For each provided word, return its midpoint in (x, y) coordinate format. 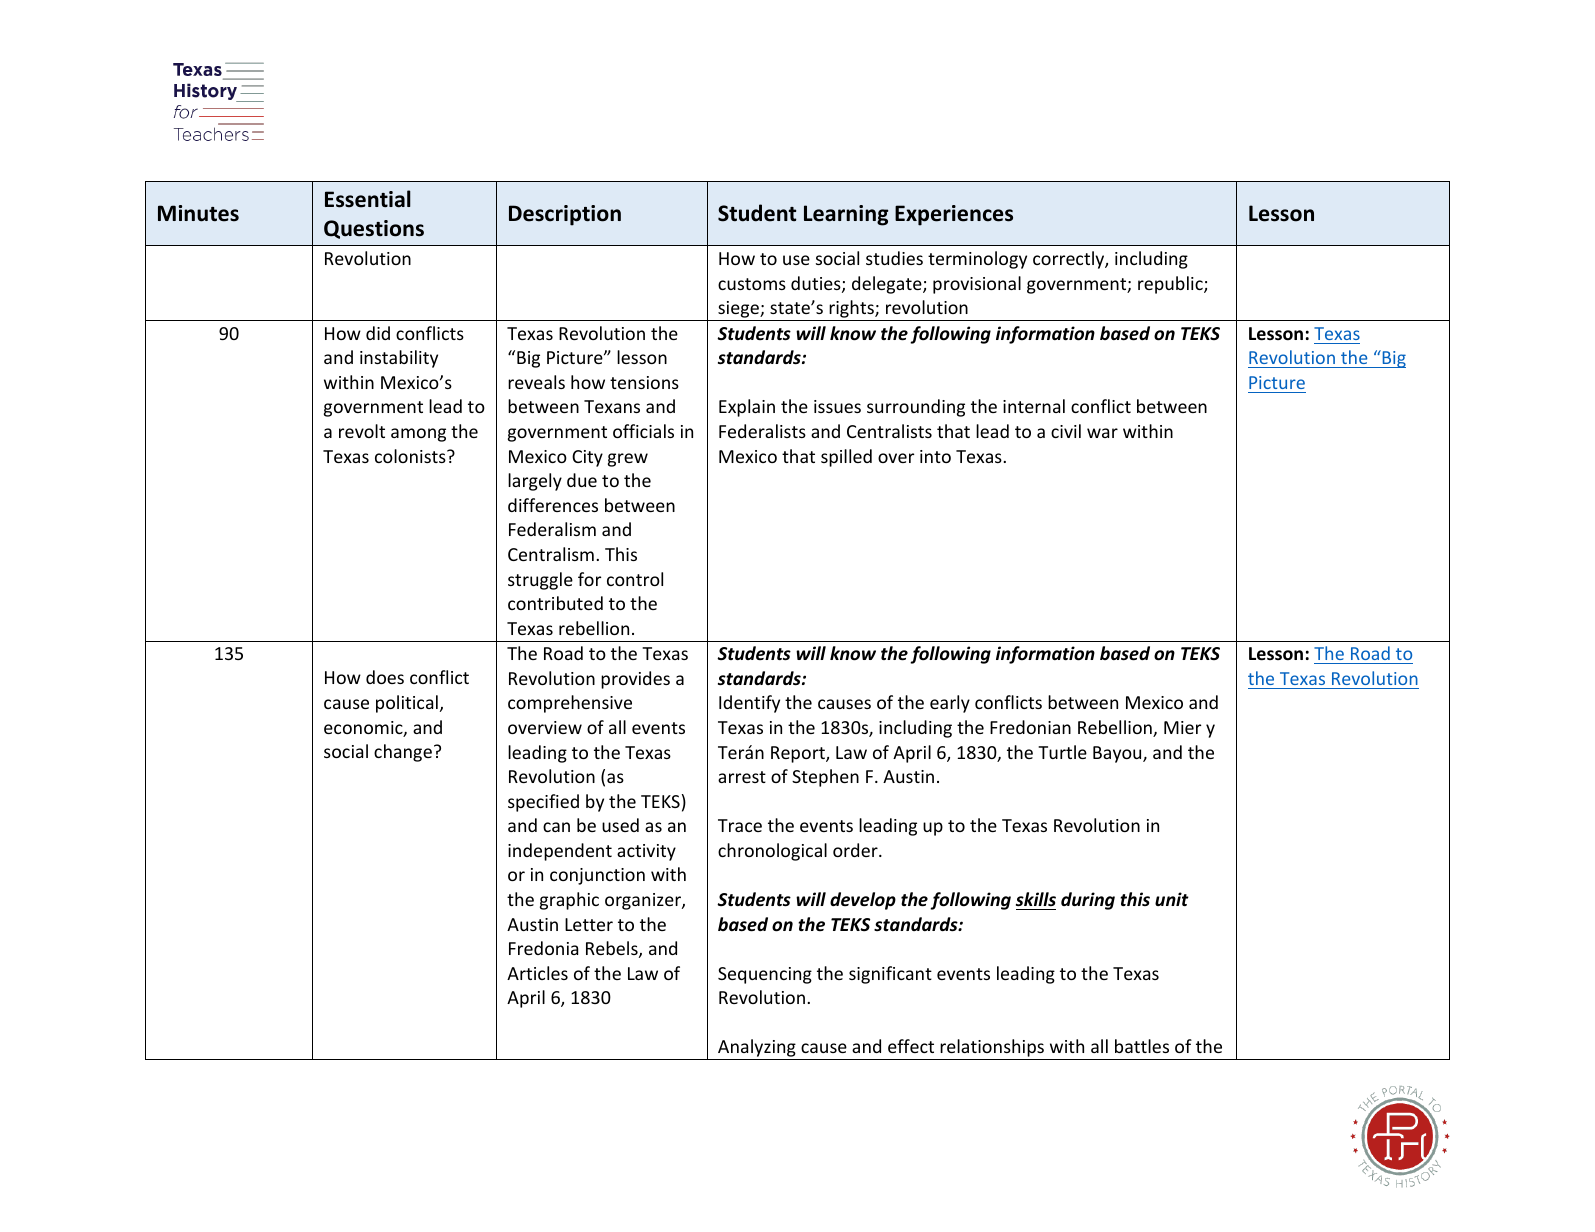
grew (628, 460)
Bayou (1118, 754)
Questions (374, 229)
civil (1066, 431)
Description (565, 215)
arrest (742, 777)
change (403, 753)
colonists (411, 456)
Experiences (954, 215)
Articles (537, 973)
